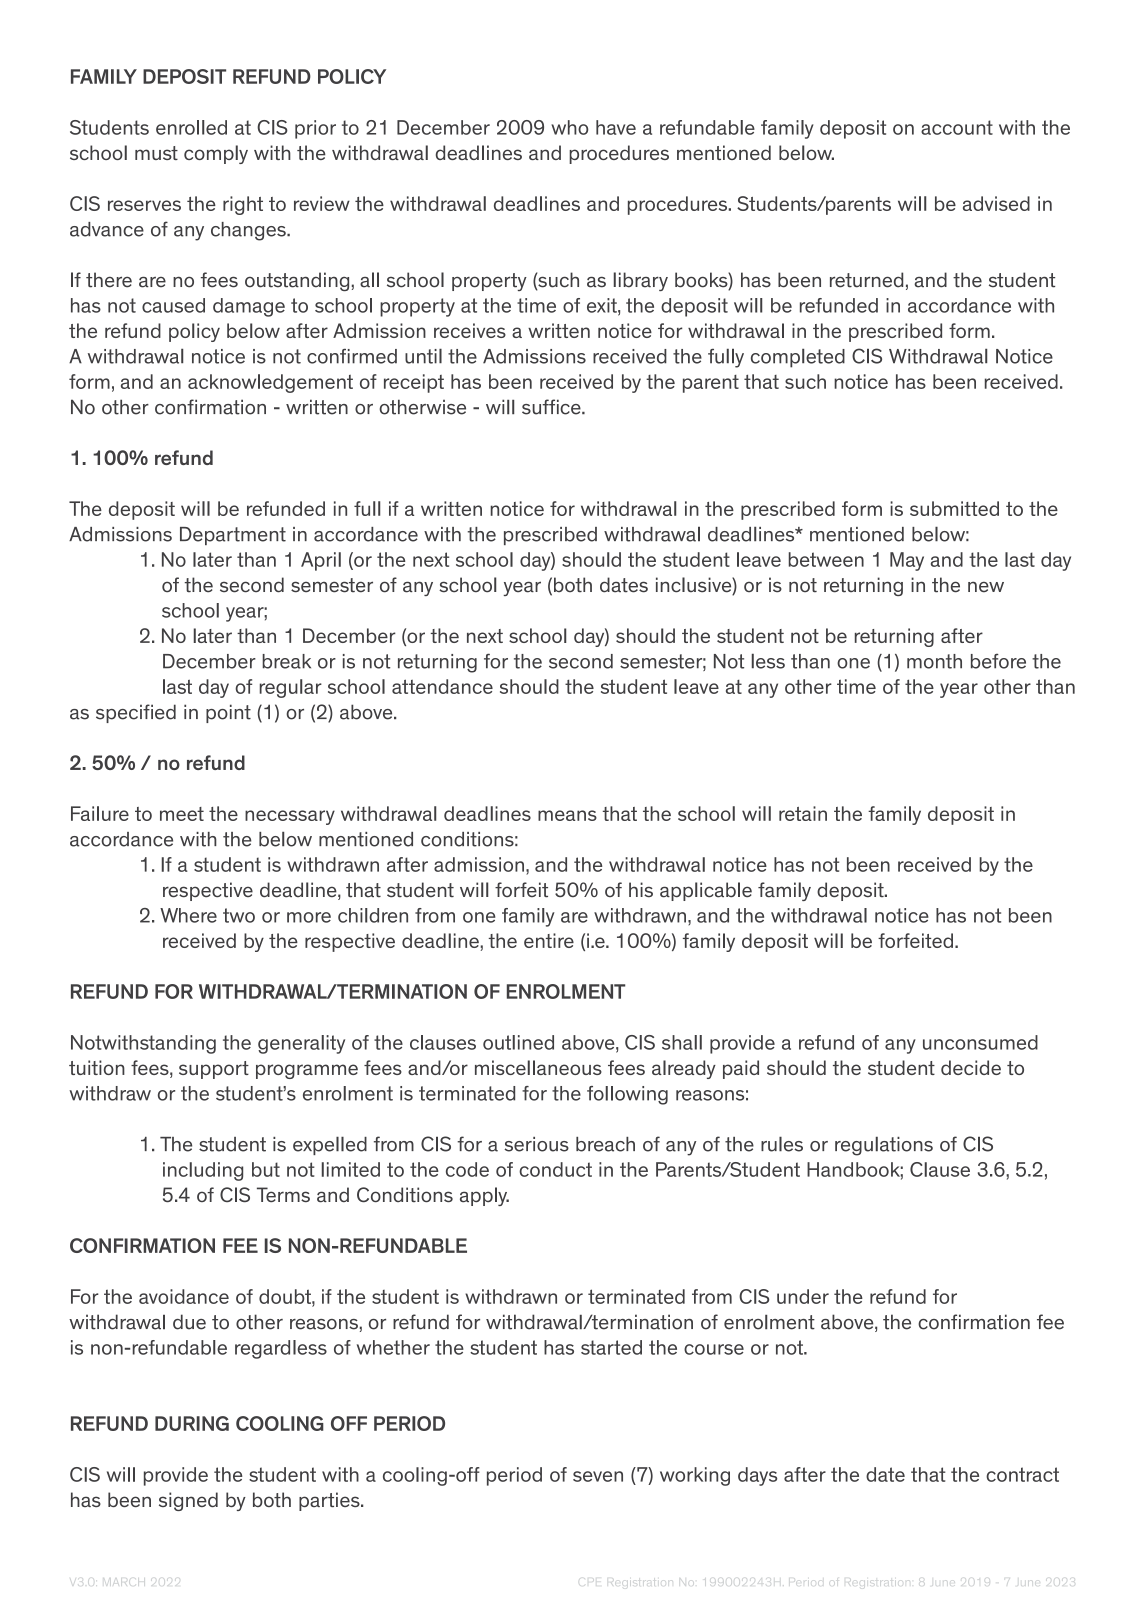  Describe the element at coordinates (569, 127) in the screenshot. I see `who` at that location.
